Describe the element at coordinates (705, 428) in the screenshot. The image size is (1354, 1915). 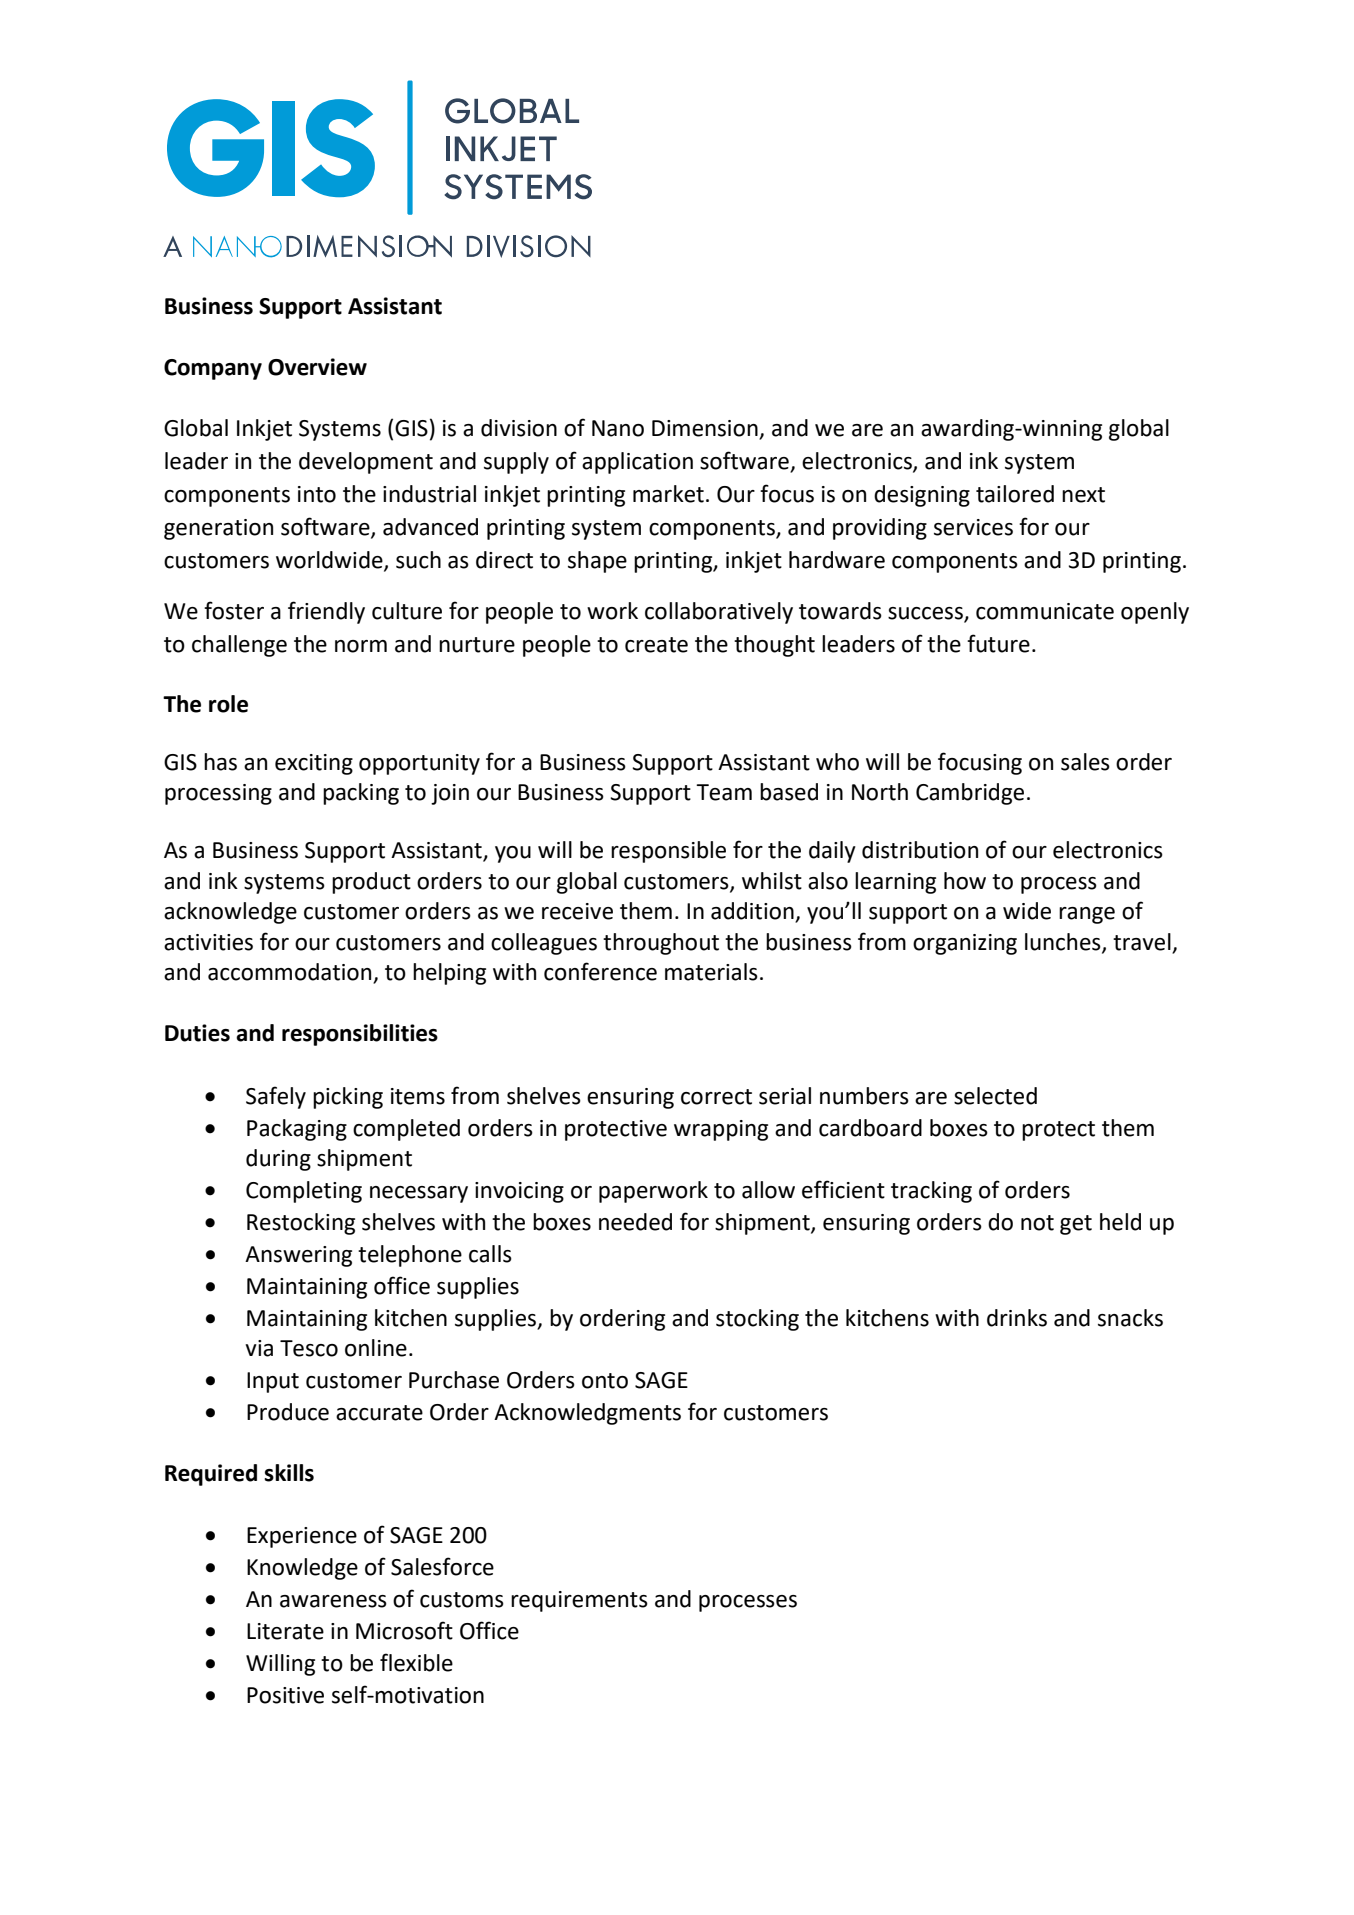
I see `Dimension` at that location.
